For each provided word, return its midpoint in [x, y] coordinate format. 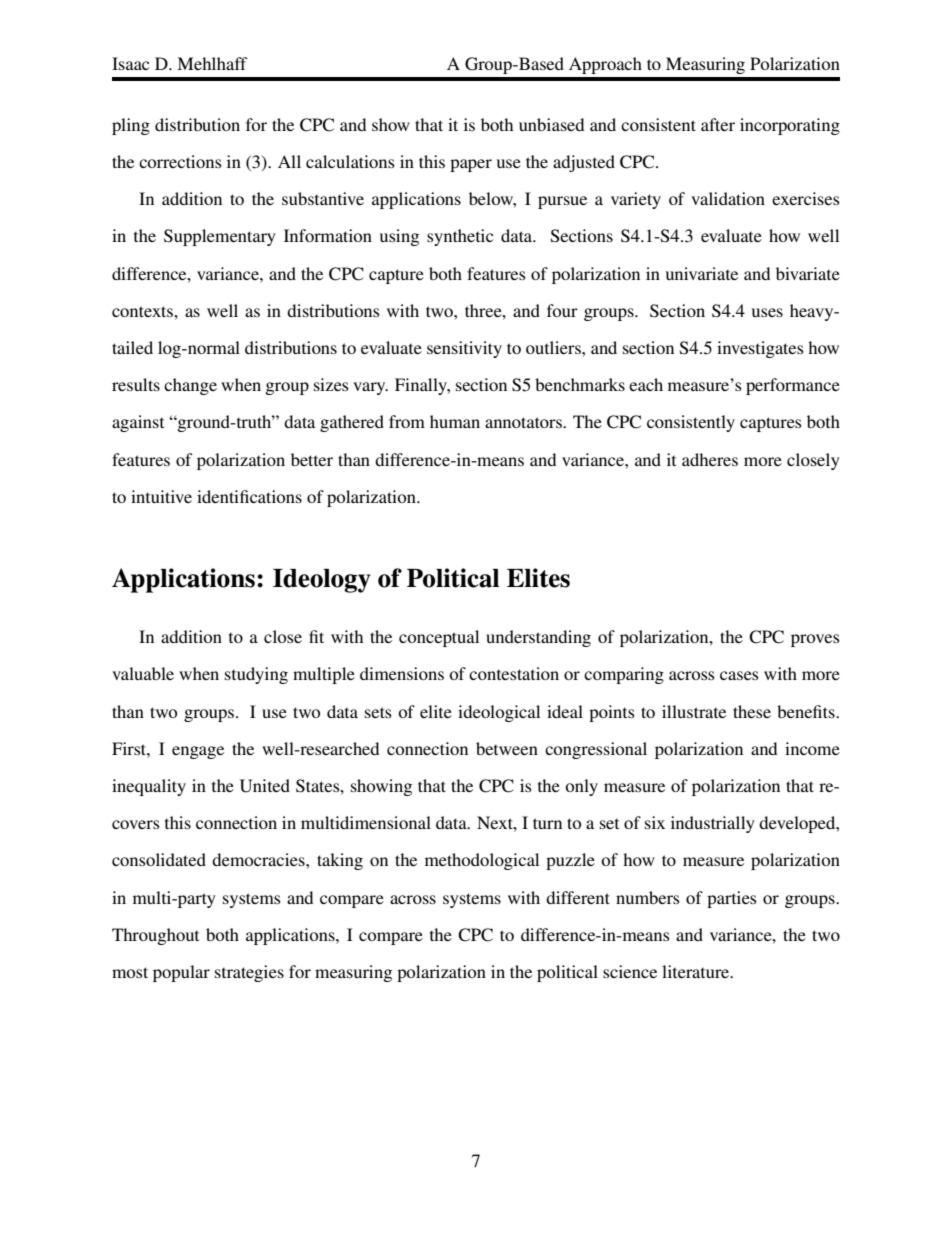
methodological [482, 861]
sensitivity [464, 349]
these [752, 711]
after [718, 124]
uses [767, 312]
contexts [143, 311]
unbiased [551, 124]
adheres [710, 459]
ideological [499, 713]
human [455, 421]
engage [198, 752]
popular [181, 973]
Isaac [130, 63]
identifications [249, 496]
